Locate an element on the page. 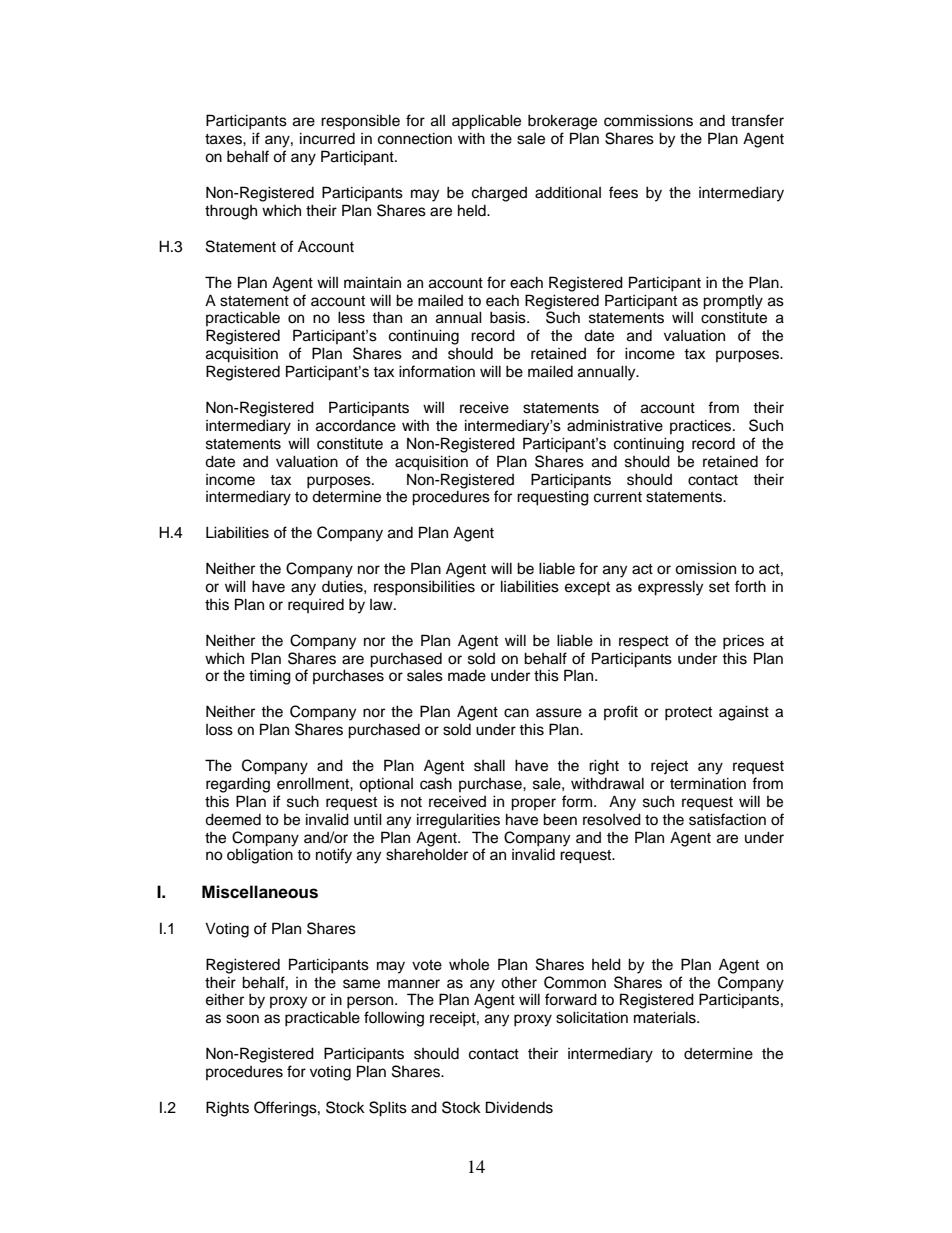  incurred is located at coordinates (327, 138).
